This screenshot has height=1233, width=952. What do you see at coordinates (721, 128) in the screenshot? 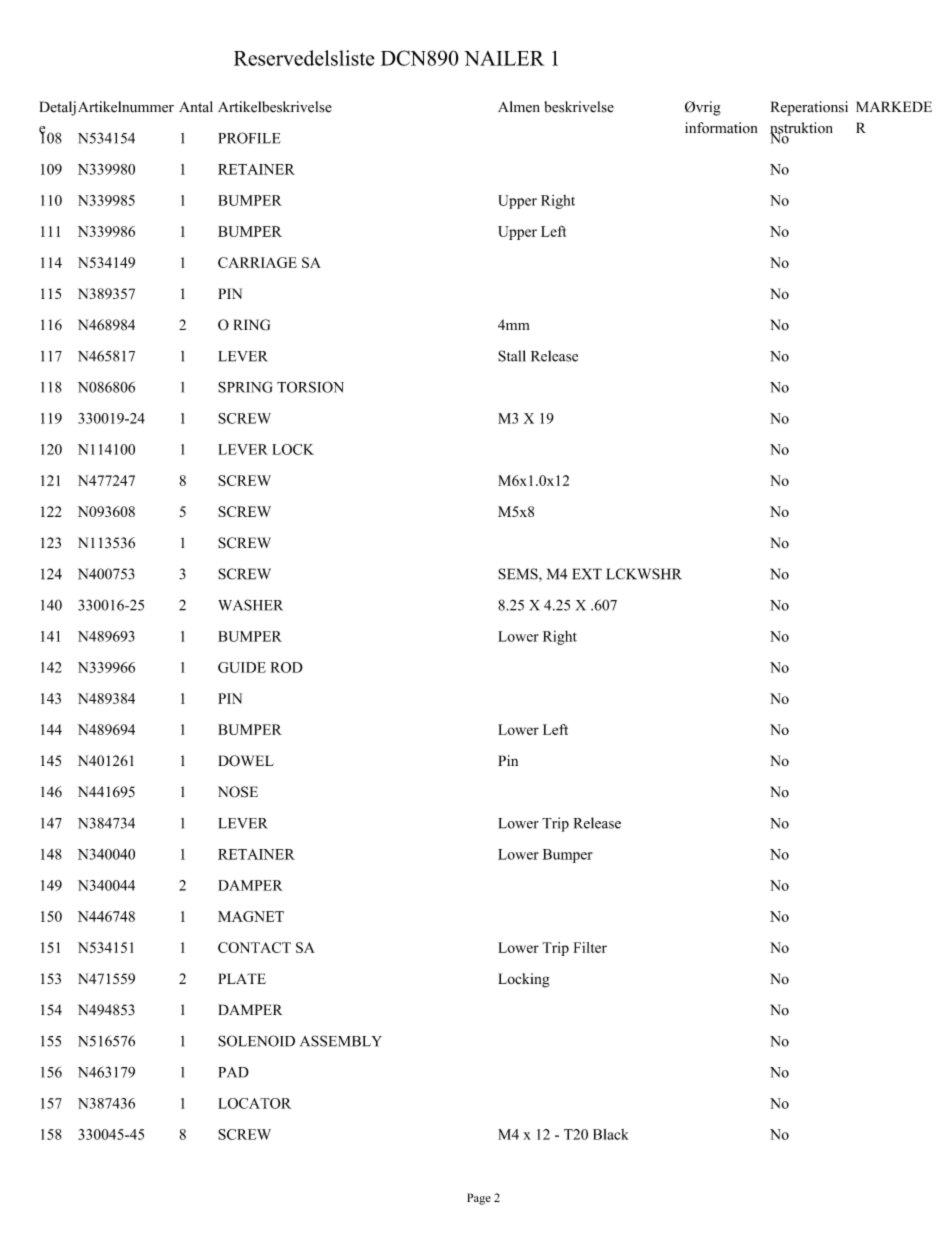
I see `information` at bounding box center [721, 128].
